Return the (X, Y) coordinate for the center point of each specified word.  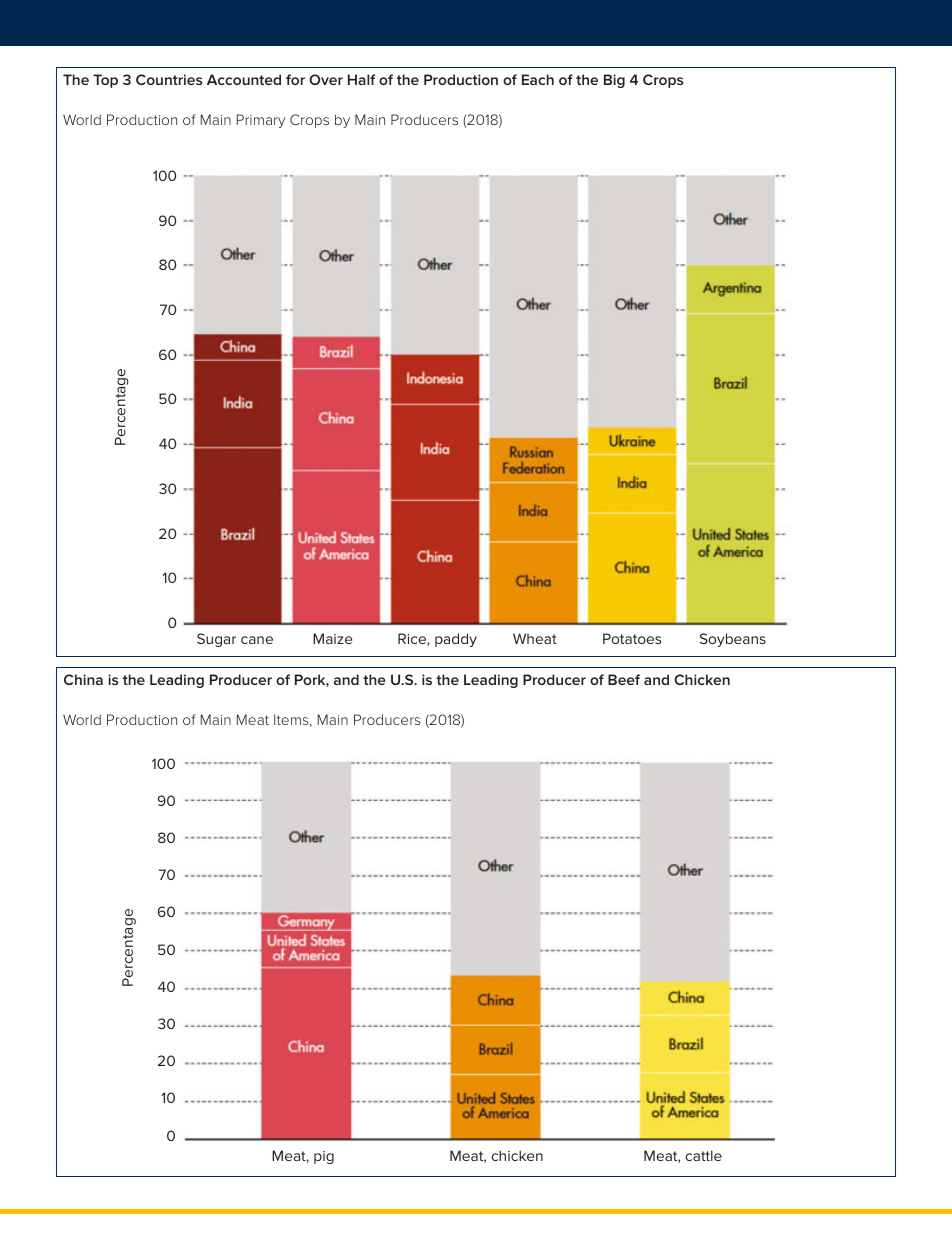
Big (614, 81)
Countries (169, 79)
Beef (624, 679)
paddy (456, 640)
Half (361, 79)
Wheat (535, 638)
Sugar (216, 640)
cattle (704, 1155)
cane (257, 640)
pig (324, 1157)
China (83, 679)
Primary (261, 121)
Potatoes (632, 638)
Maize (332, 638)
